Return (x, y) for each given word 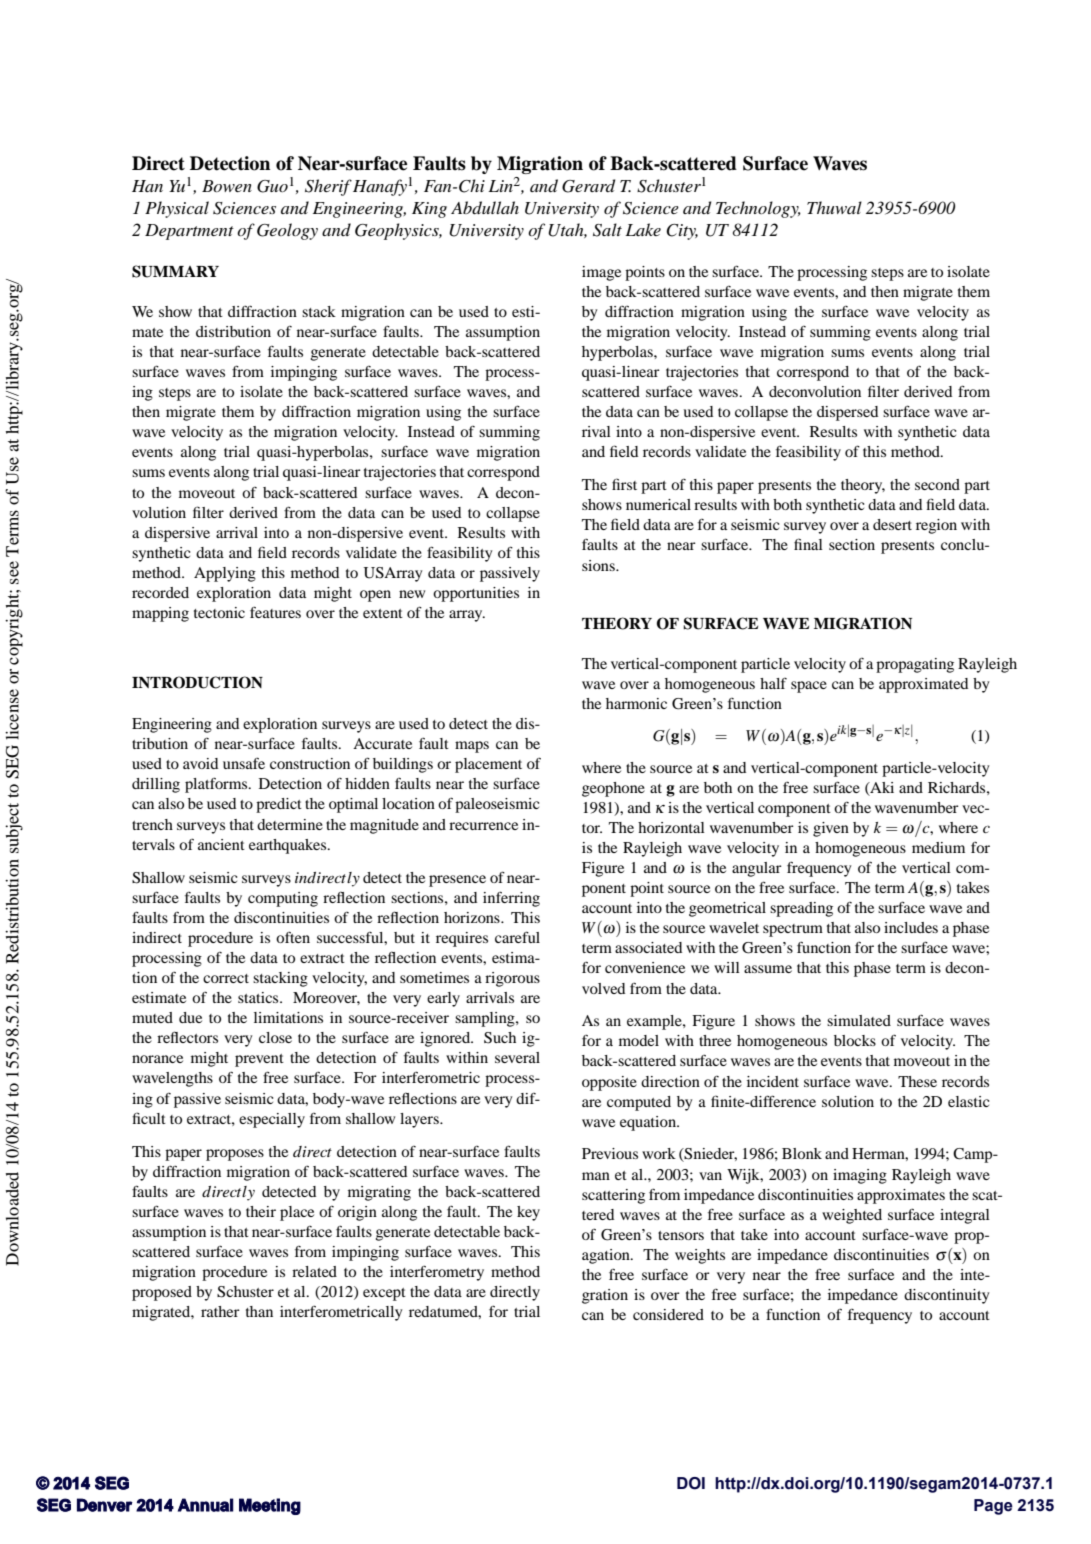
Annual (206, 1505)
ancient (221, 844)
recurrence (483, 826)
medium (938, 847)
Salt (607, 230)
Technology (758, 209)
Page (993, 1507)
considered (668, 1314)
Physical (177, 209)
